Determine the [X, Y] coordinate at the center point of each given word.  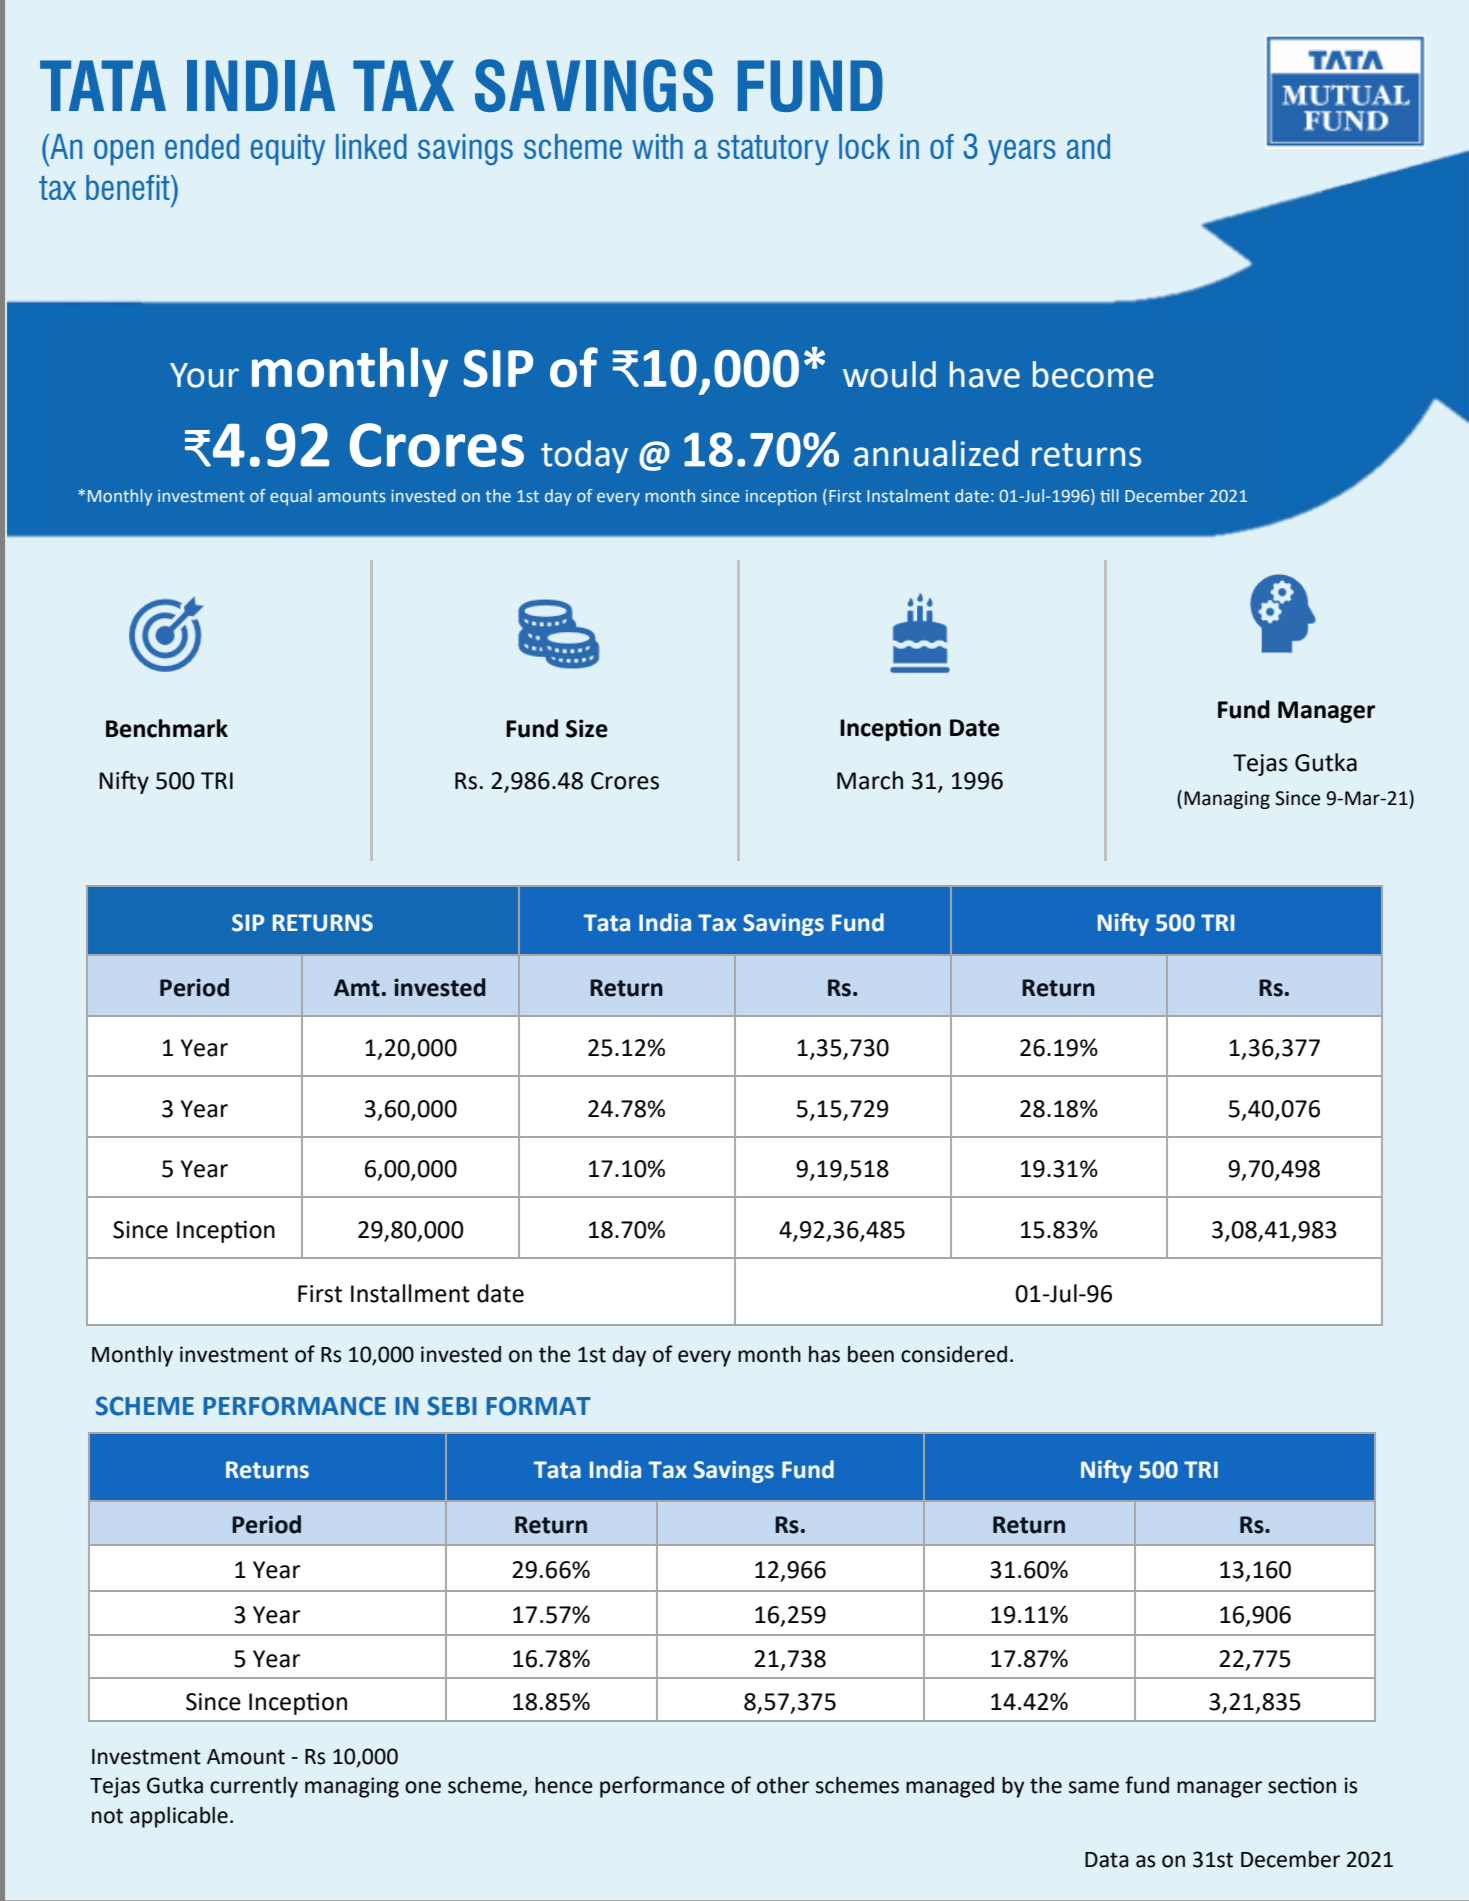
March [870, 780]
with [657, 146]
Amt [357, 988]
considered [954, 1354]
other [783, 1785]
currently [254, 1787]
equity [288, 149]
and [1088, 146]
